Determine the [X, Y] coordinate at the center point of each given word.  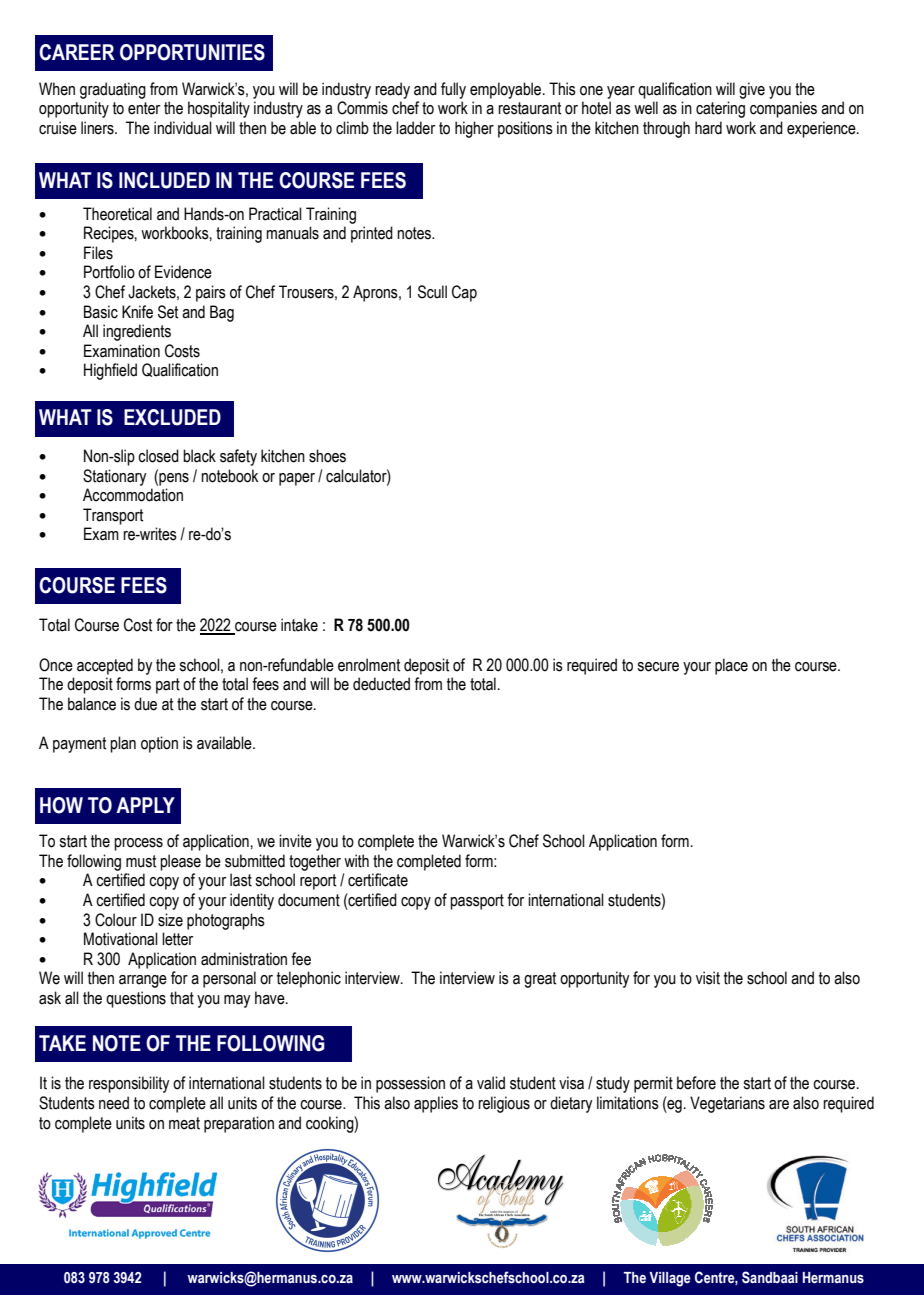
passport [477, 902]
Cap [464, 293]
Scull [432, 292]
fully [453, 90]
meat [184, 1123]
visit [708, 978]
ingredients [137, 332]
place [731, 666]
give [752, 90]
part [168, 686]
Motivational [121, 939]
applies [436, 1104]
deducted [381, 684]
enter [144, 108]
